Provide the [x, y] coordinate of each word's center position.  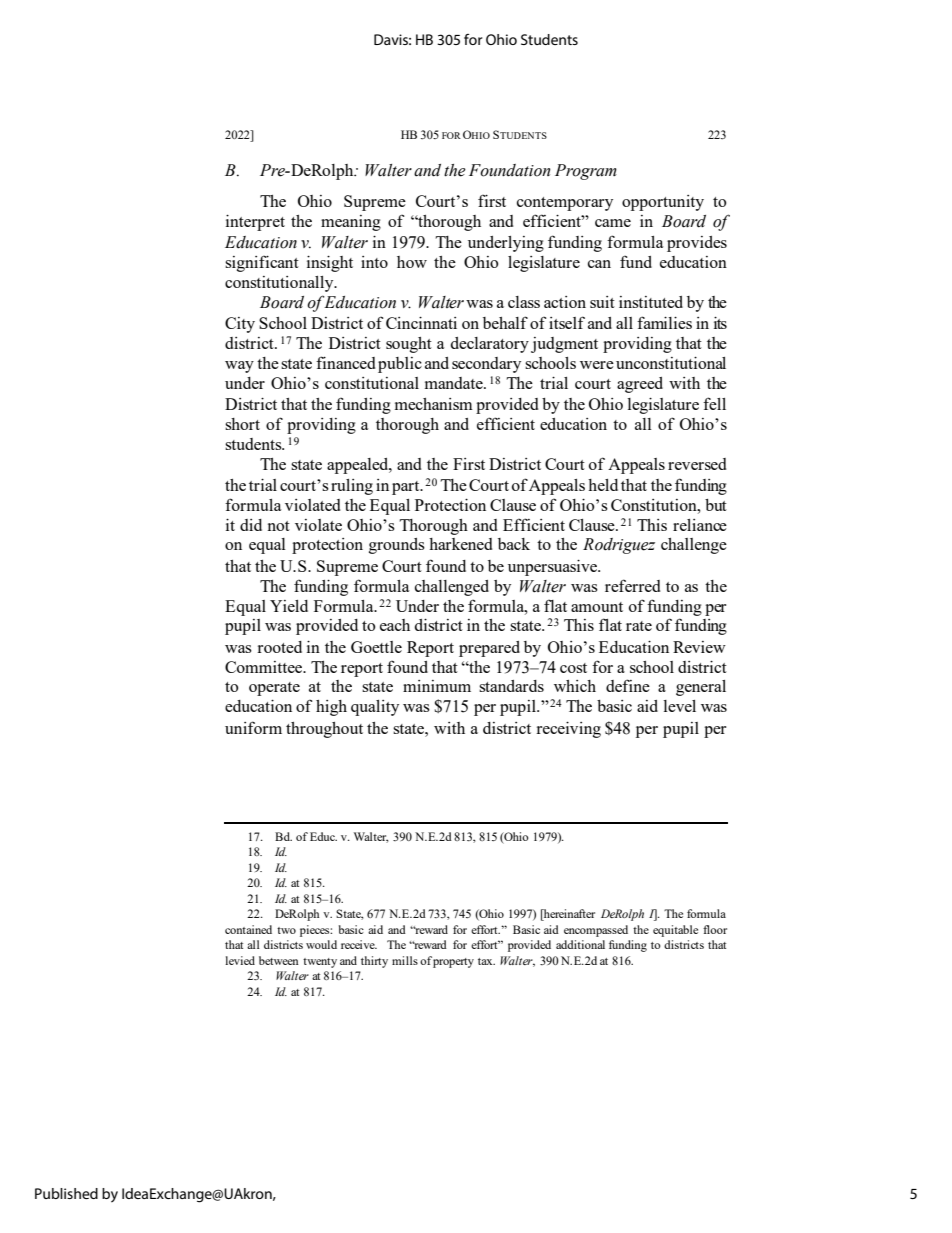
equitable [675, 931]
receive [359, 944]
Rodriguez [619, 546]
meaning [351, 223]
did [251, 525]
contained [248, 929]
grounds [397, 546]
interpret [255, 223]
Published [66, 1193]
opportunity [663, 203]
